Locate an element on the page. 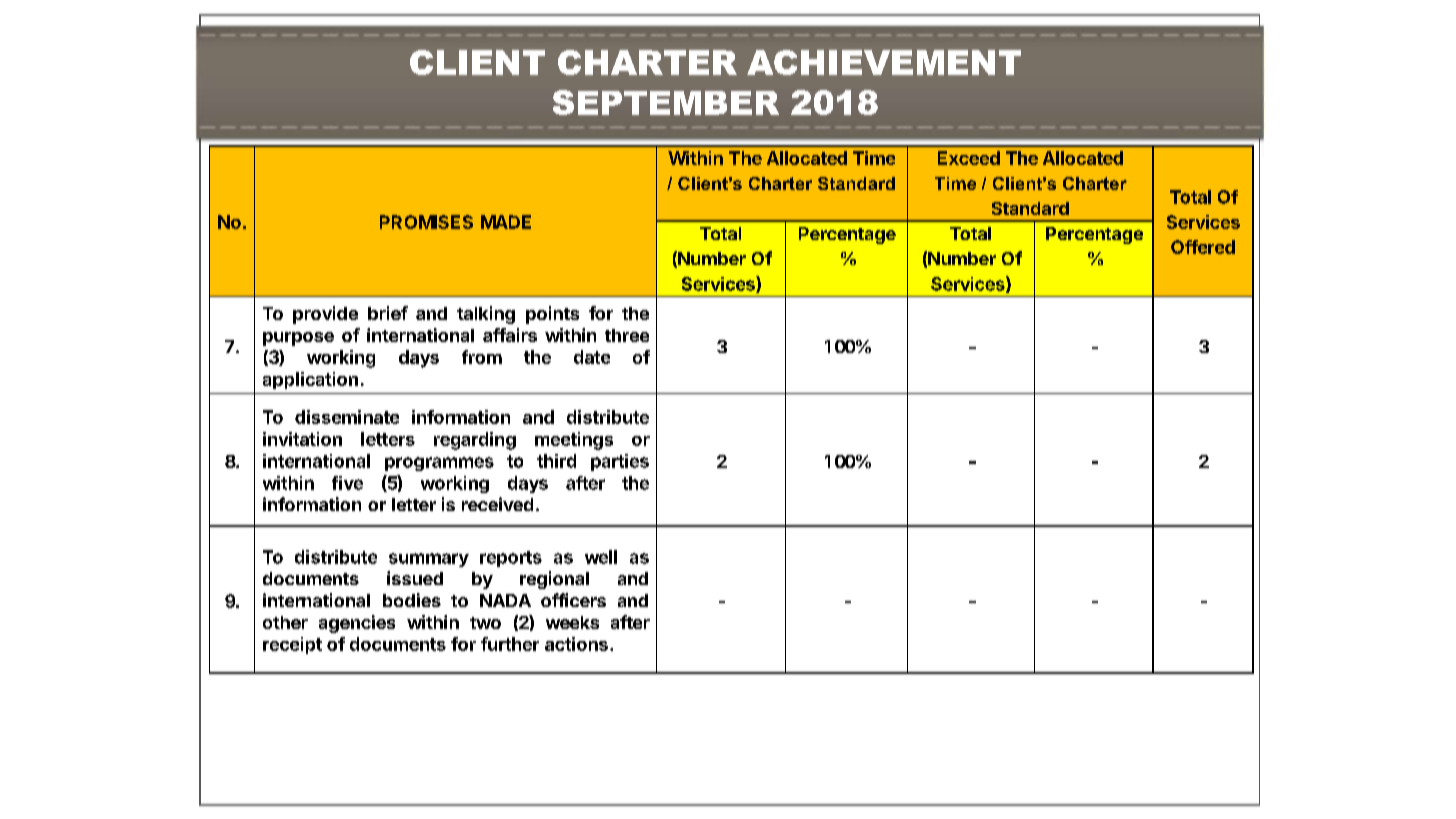 This document has width=1456, height=819. parties is located at coordinates (620, 462).
